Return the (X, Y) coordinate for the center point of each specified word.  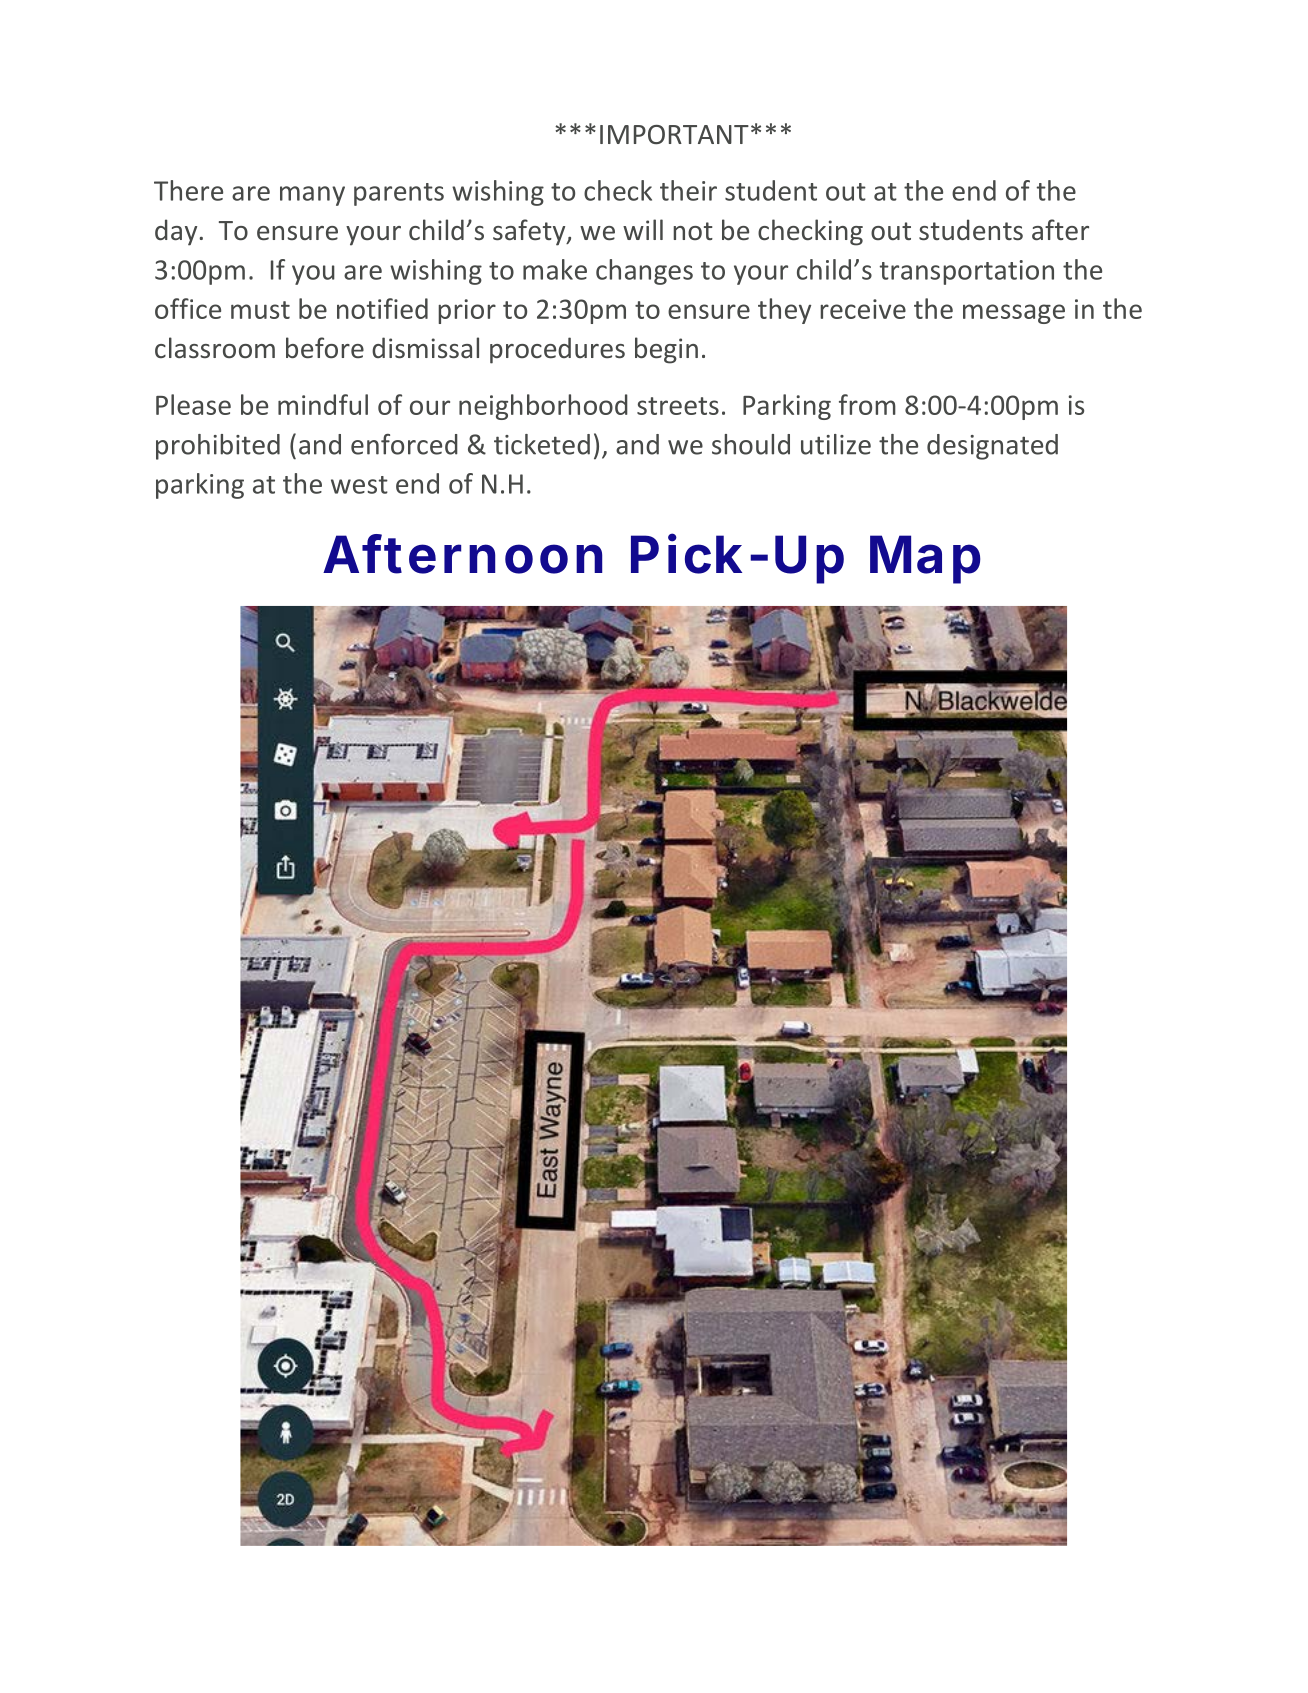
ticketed (542, 444)
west (359, 485)
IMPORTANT (674, 134)
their (688, 190)
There (188, 190)
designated (992, 447)
